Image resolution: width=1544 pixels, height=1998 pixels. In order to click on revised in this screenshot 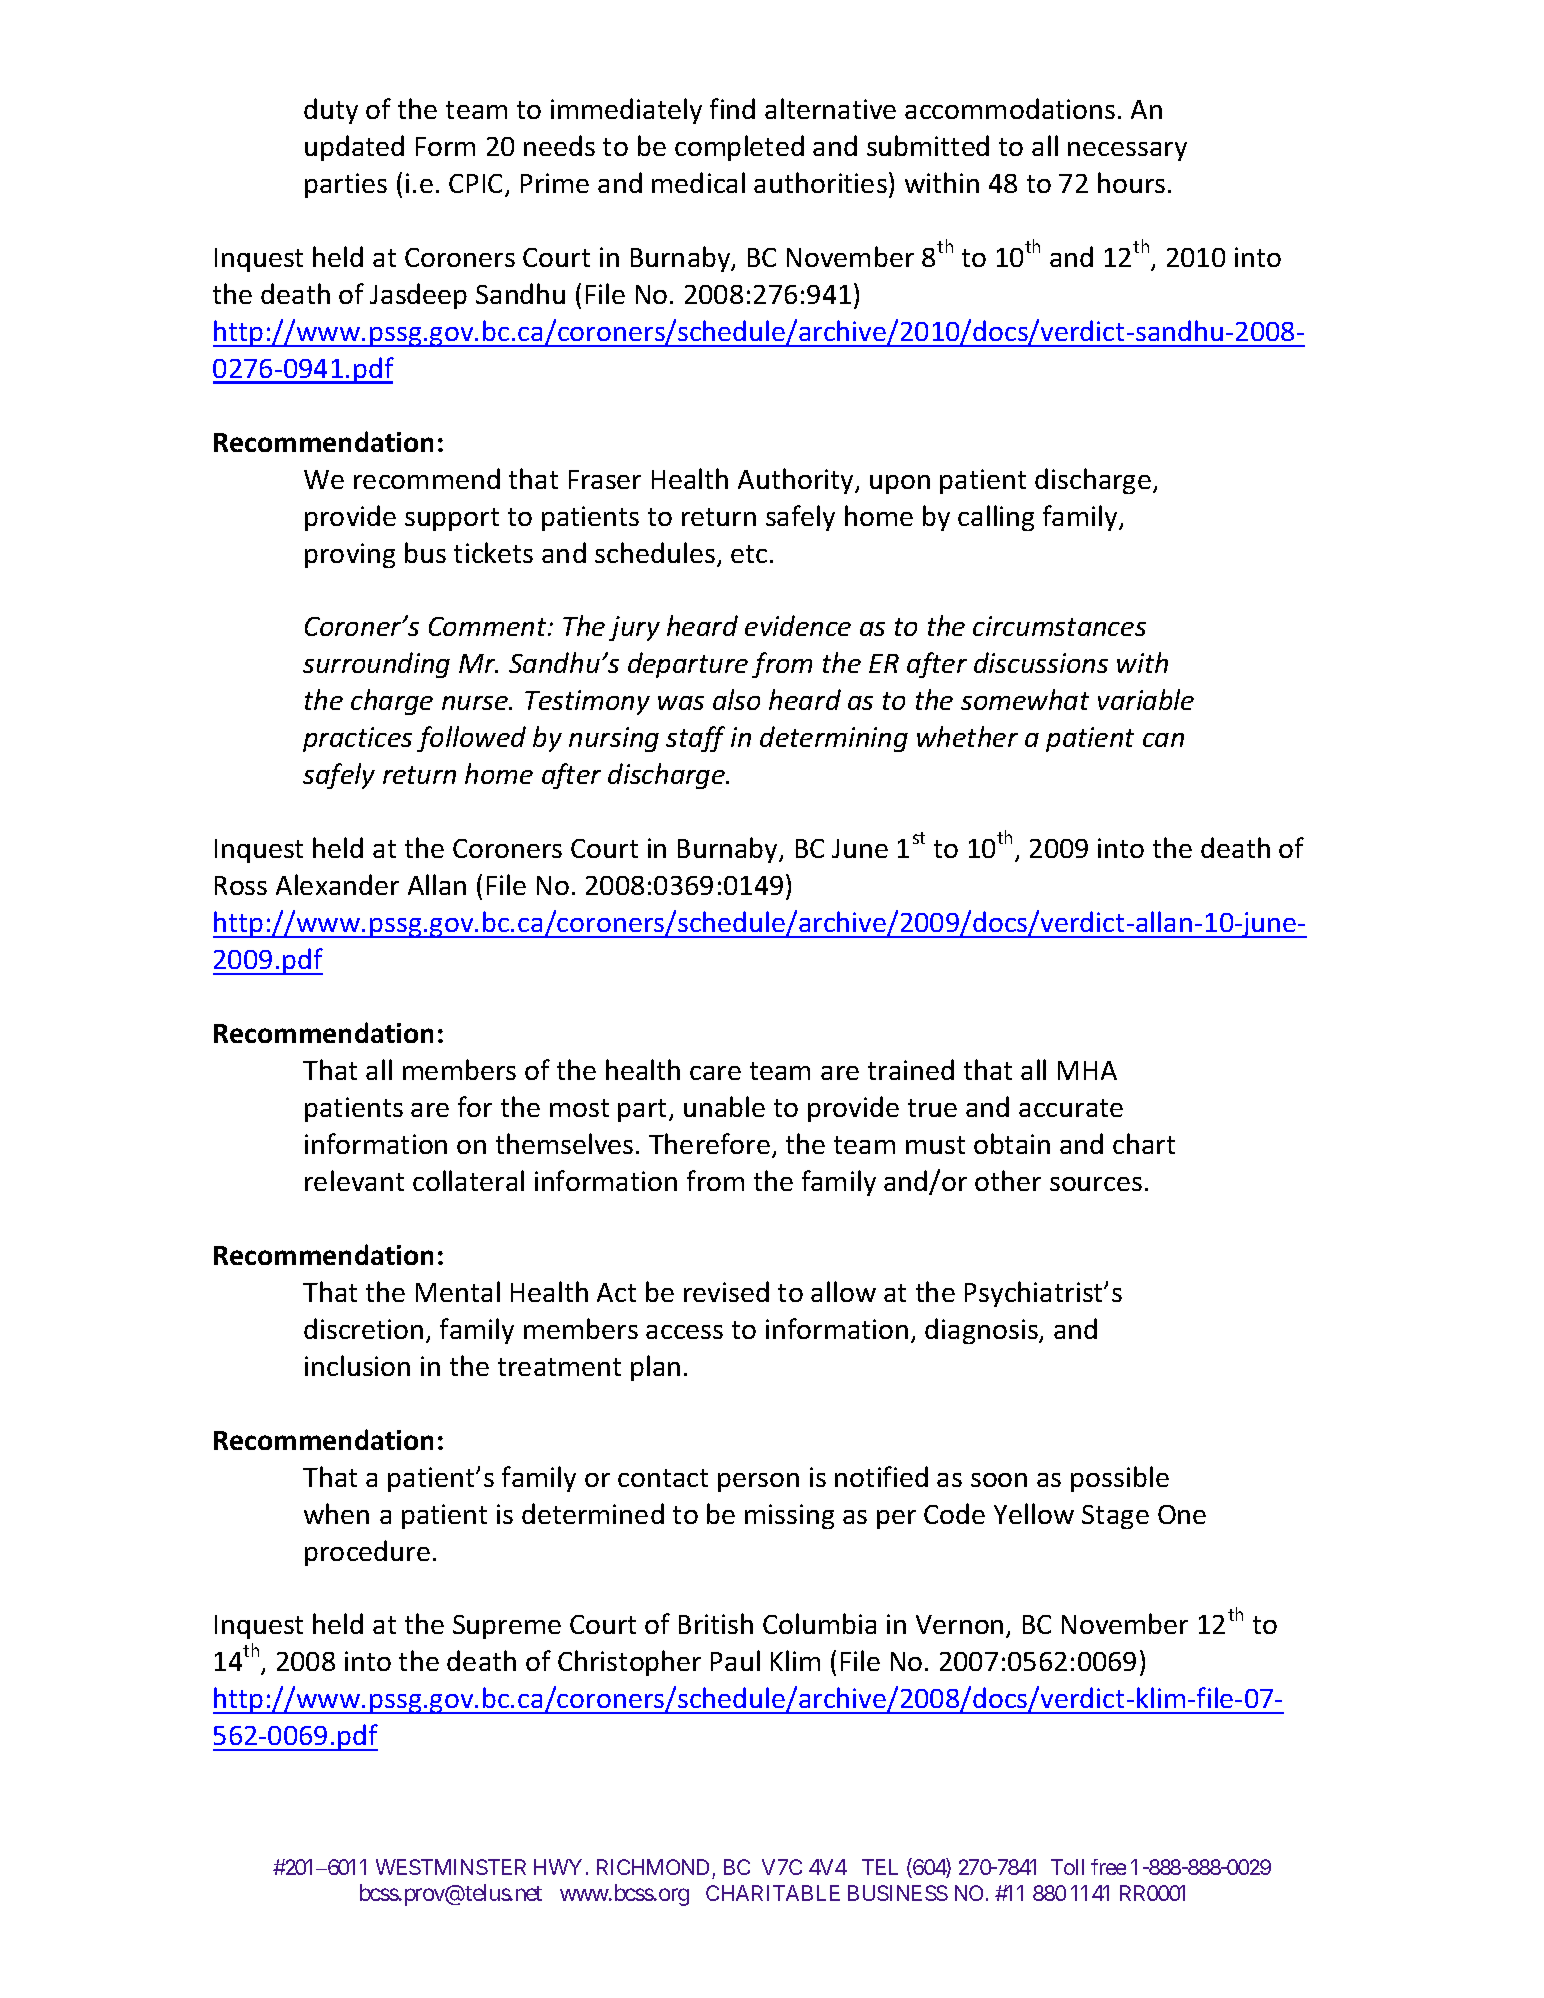, I will do `click(726, 1291)`.
